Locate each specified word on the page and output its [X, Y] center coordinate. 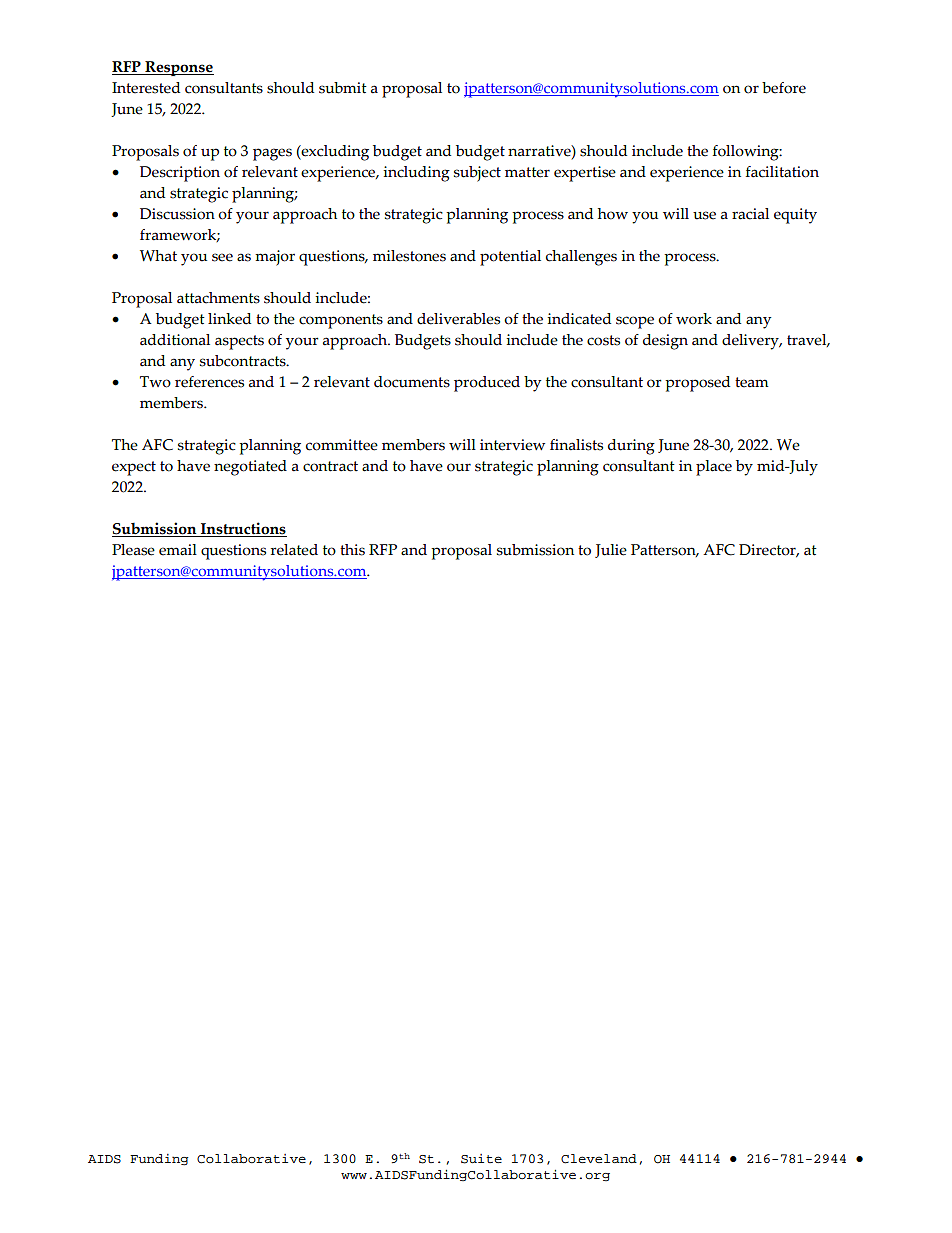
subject [477, 174]
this [352, 550]
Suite [481, 1159]
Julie [611, 551]
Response [178, 68]
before [784, 88]
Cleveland [599, 1159]
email [178, 550]
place [714, 468]
